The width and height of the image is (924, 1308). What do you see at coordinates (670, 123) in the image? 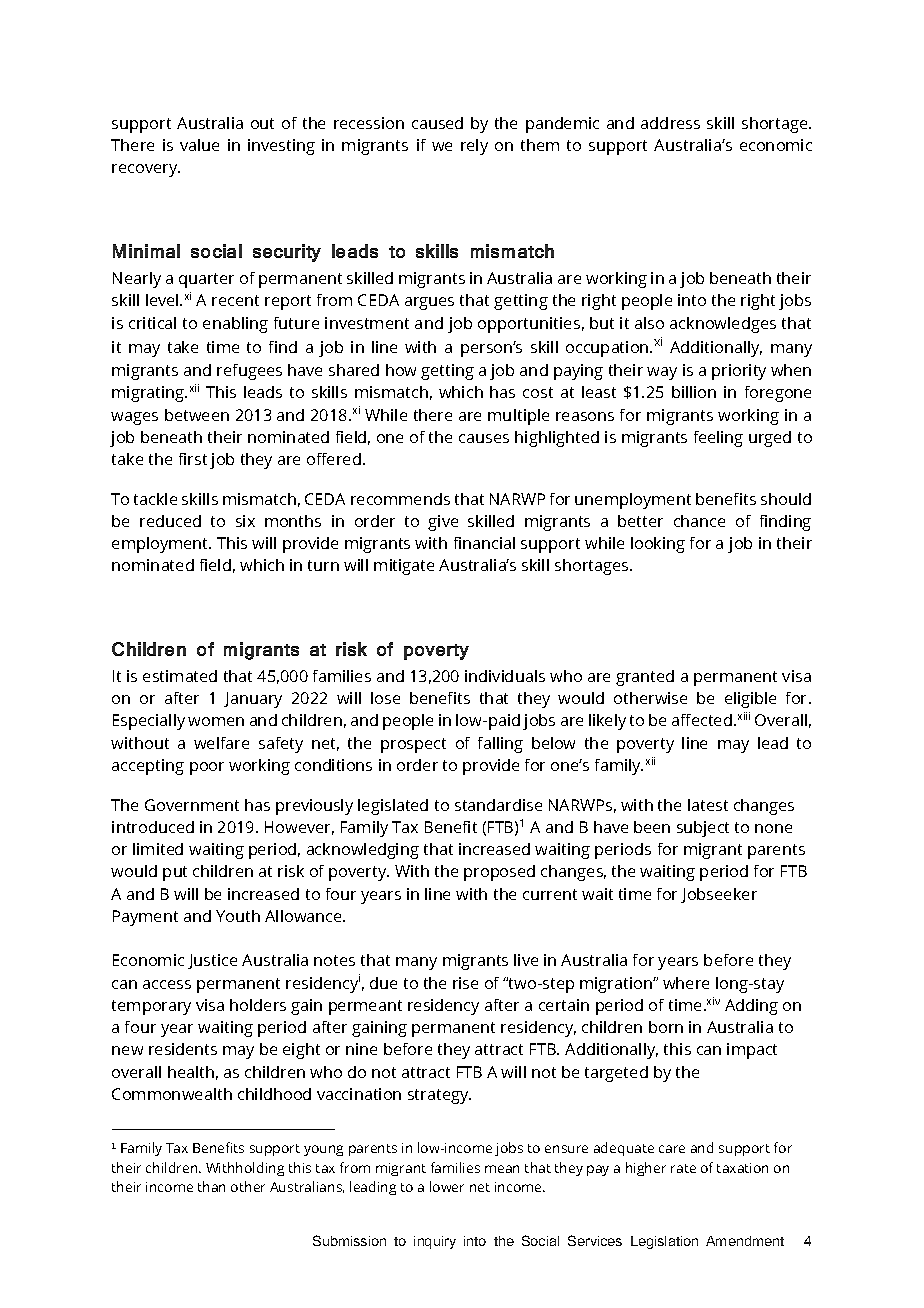
I see `address` at bounding box center [670, 123].
